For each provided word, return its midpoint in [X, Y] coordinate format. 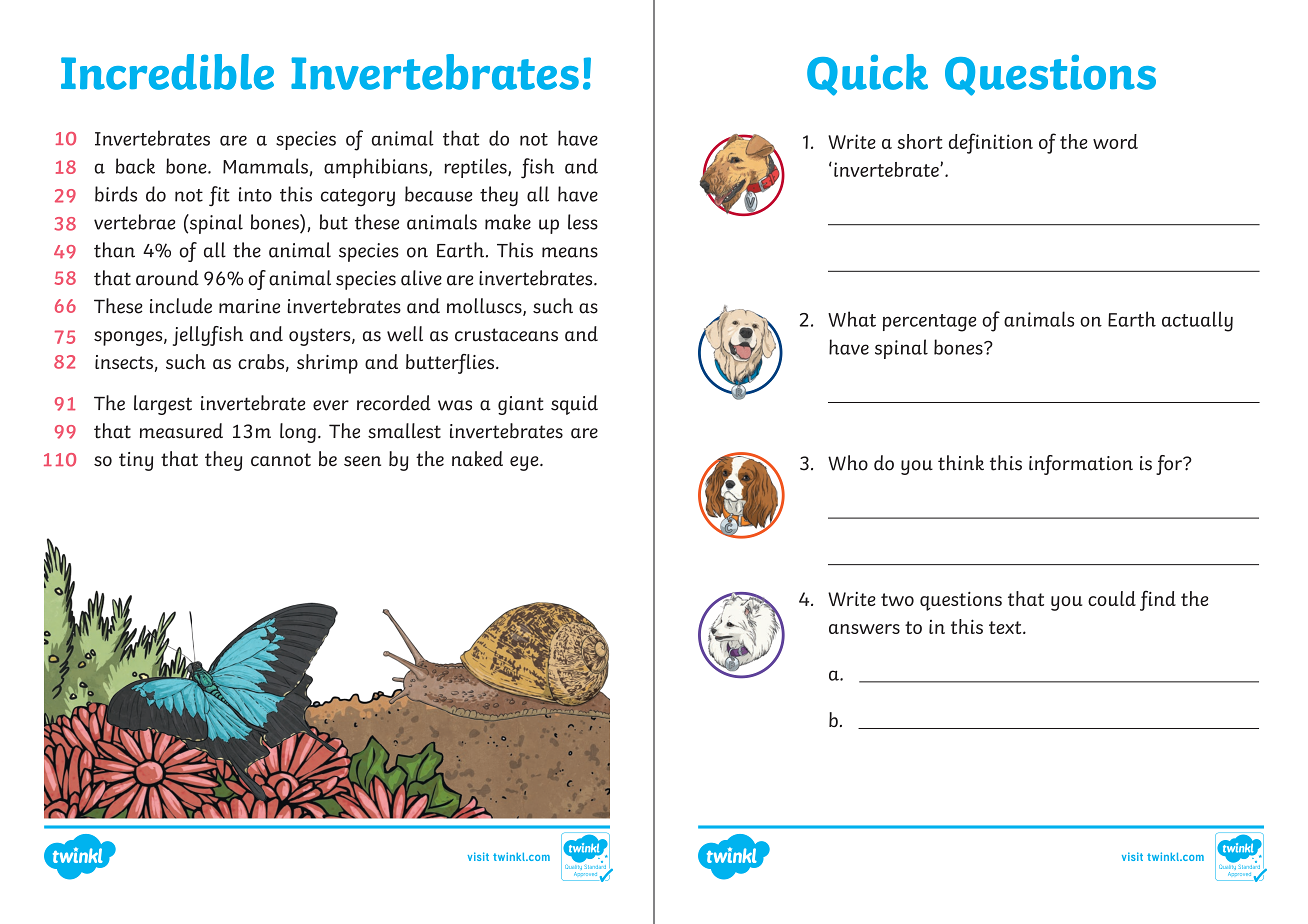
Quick [867, 75]
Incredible [167, 72]
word [1115, 141]
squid [574, 405]
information [1081, 465]
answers [864, 629]
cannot [281, 460]
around [167, 278]
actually [1197, 321]
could [1112, 598]
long [298, 433]
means [570, 252]
